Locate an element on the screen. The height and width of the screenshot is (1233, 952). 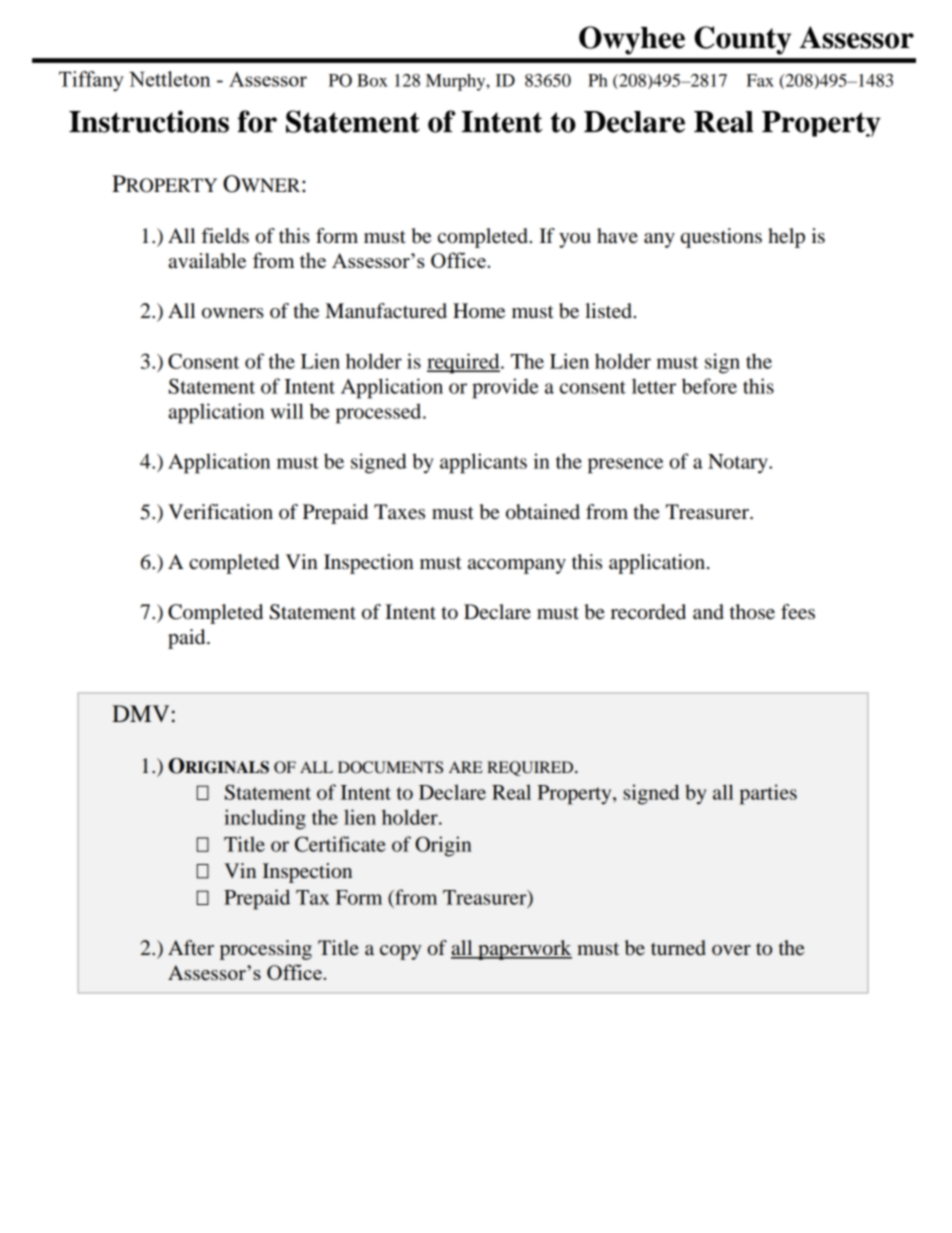
Tiffany is located at coordinates (91, 81).
